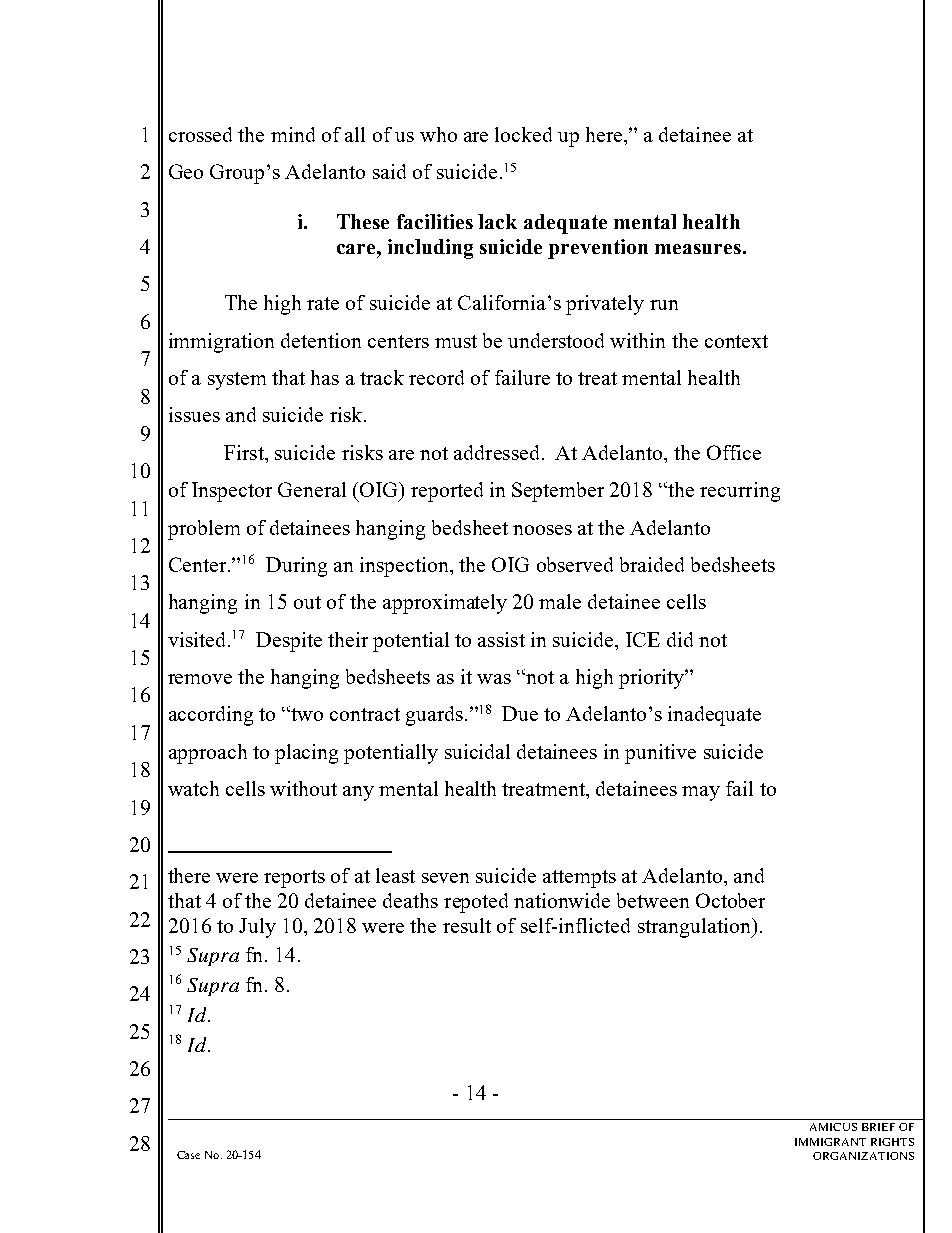  What do you see at coordinates (477, 751) in the document?
I see `suicidal` at bounding box center [477, 751].
